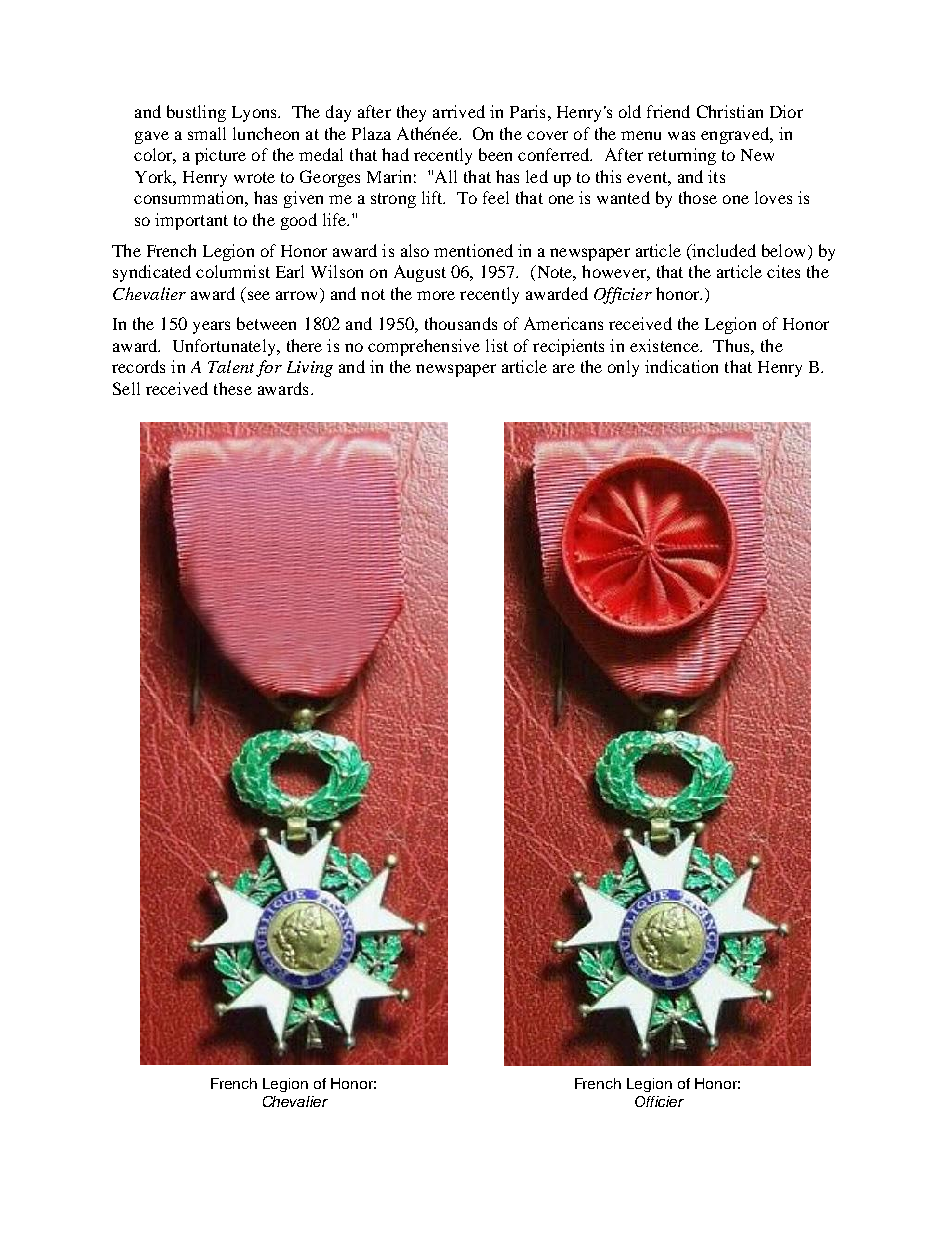 This image has height=1233, width=952. I want to click on bustling, so click(196, 113).
